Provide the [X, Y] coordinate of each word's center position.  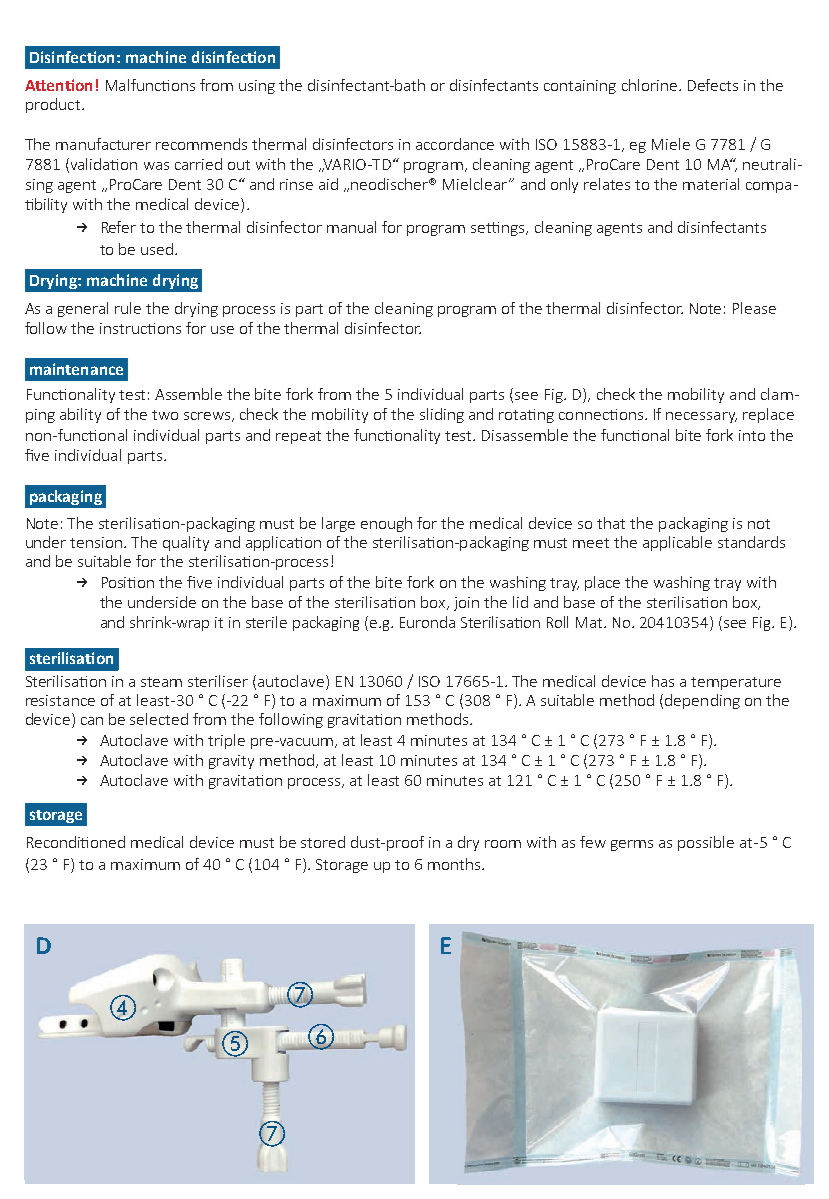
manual [351, 227]
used [157, 249]
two [165, 415]
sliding [442, 415]
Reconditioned [76, 842]
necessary [701, 417]
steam [161, 682]
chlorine [651, 85]
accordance [455, 144]
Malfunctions [150, 85]
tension [97, 542]
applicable [677, 543]
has [663, 681]
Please [754, 308]
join [466, 604]
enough [386, 524]
